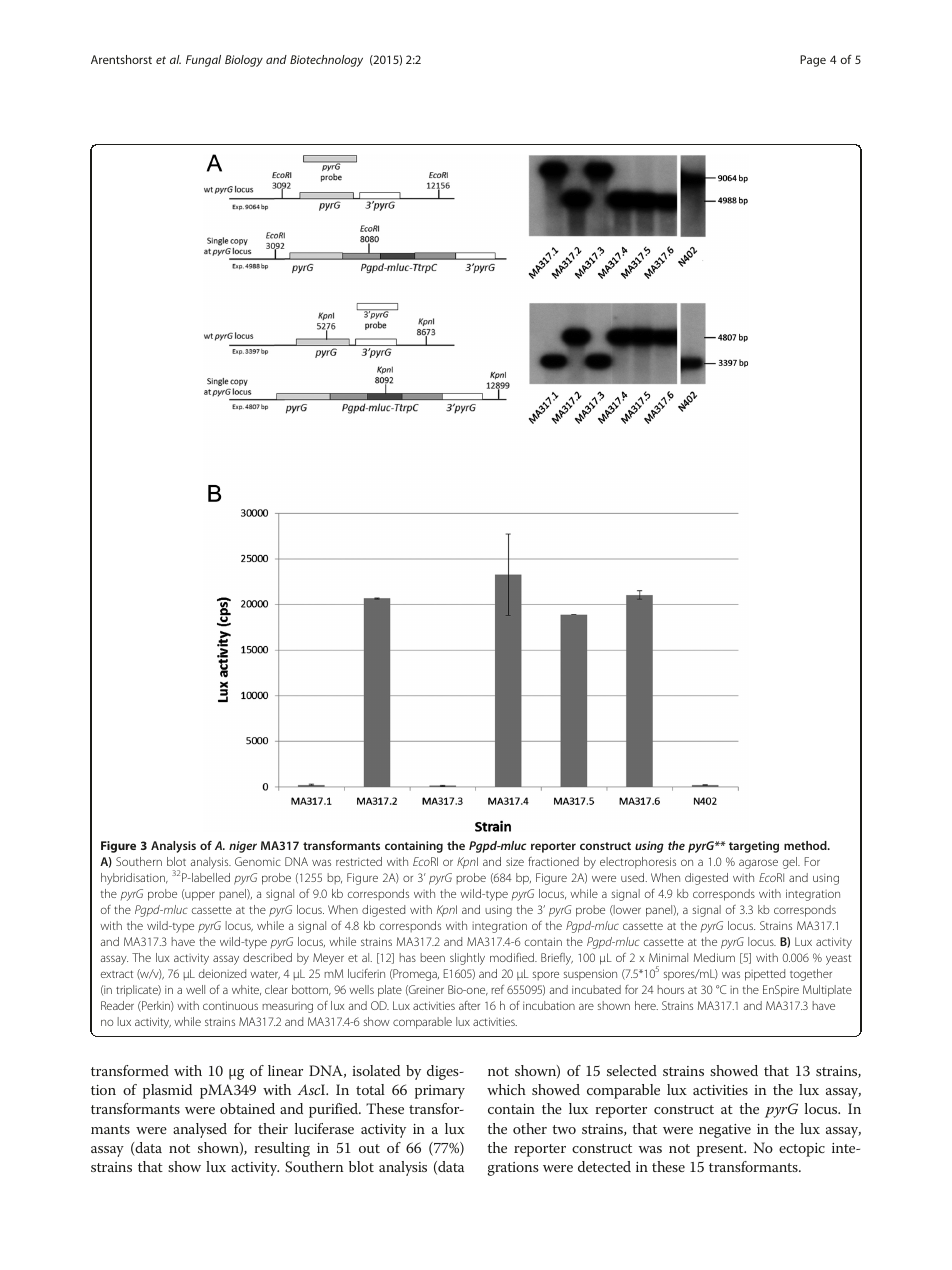 This screenshot has width=952, height=1270. What do you see at coordinates (359, 861) in the screenshot?
I see `restricted` at bounding box center [359, 861].
